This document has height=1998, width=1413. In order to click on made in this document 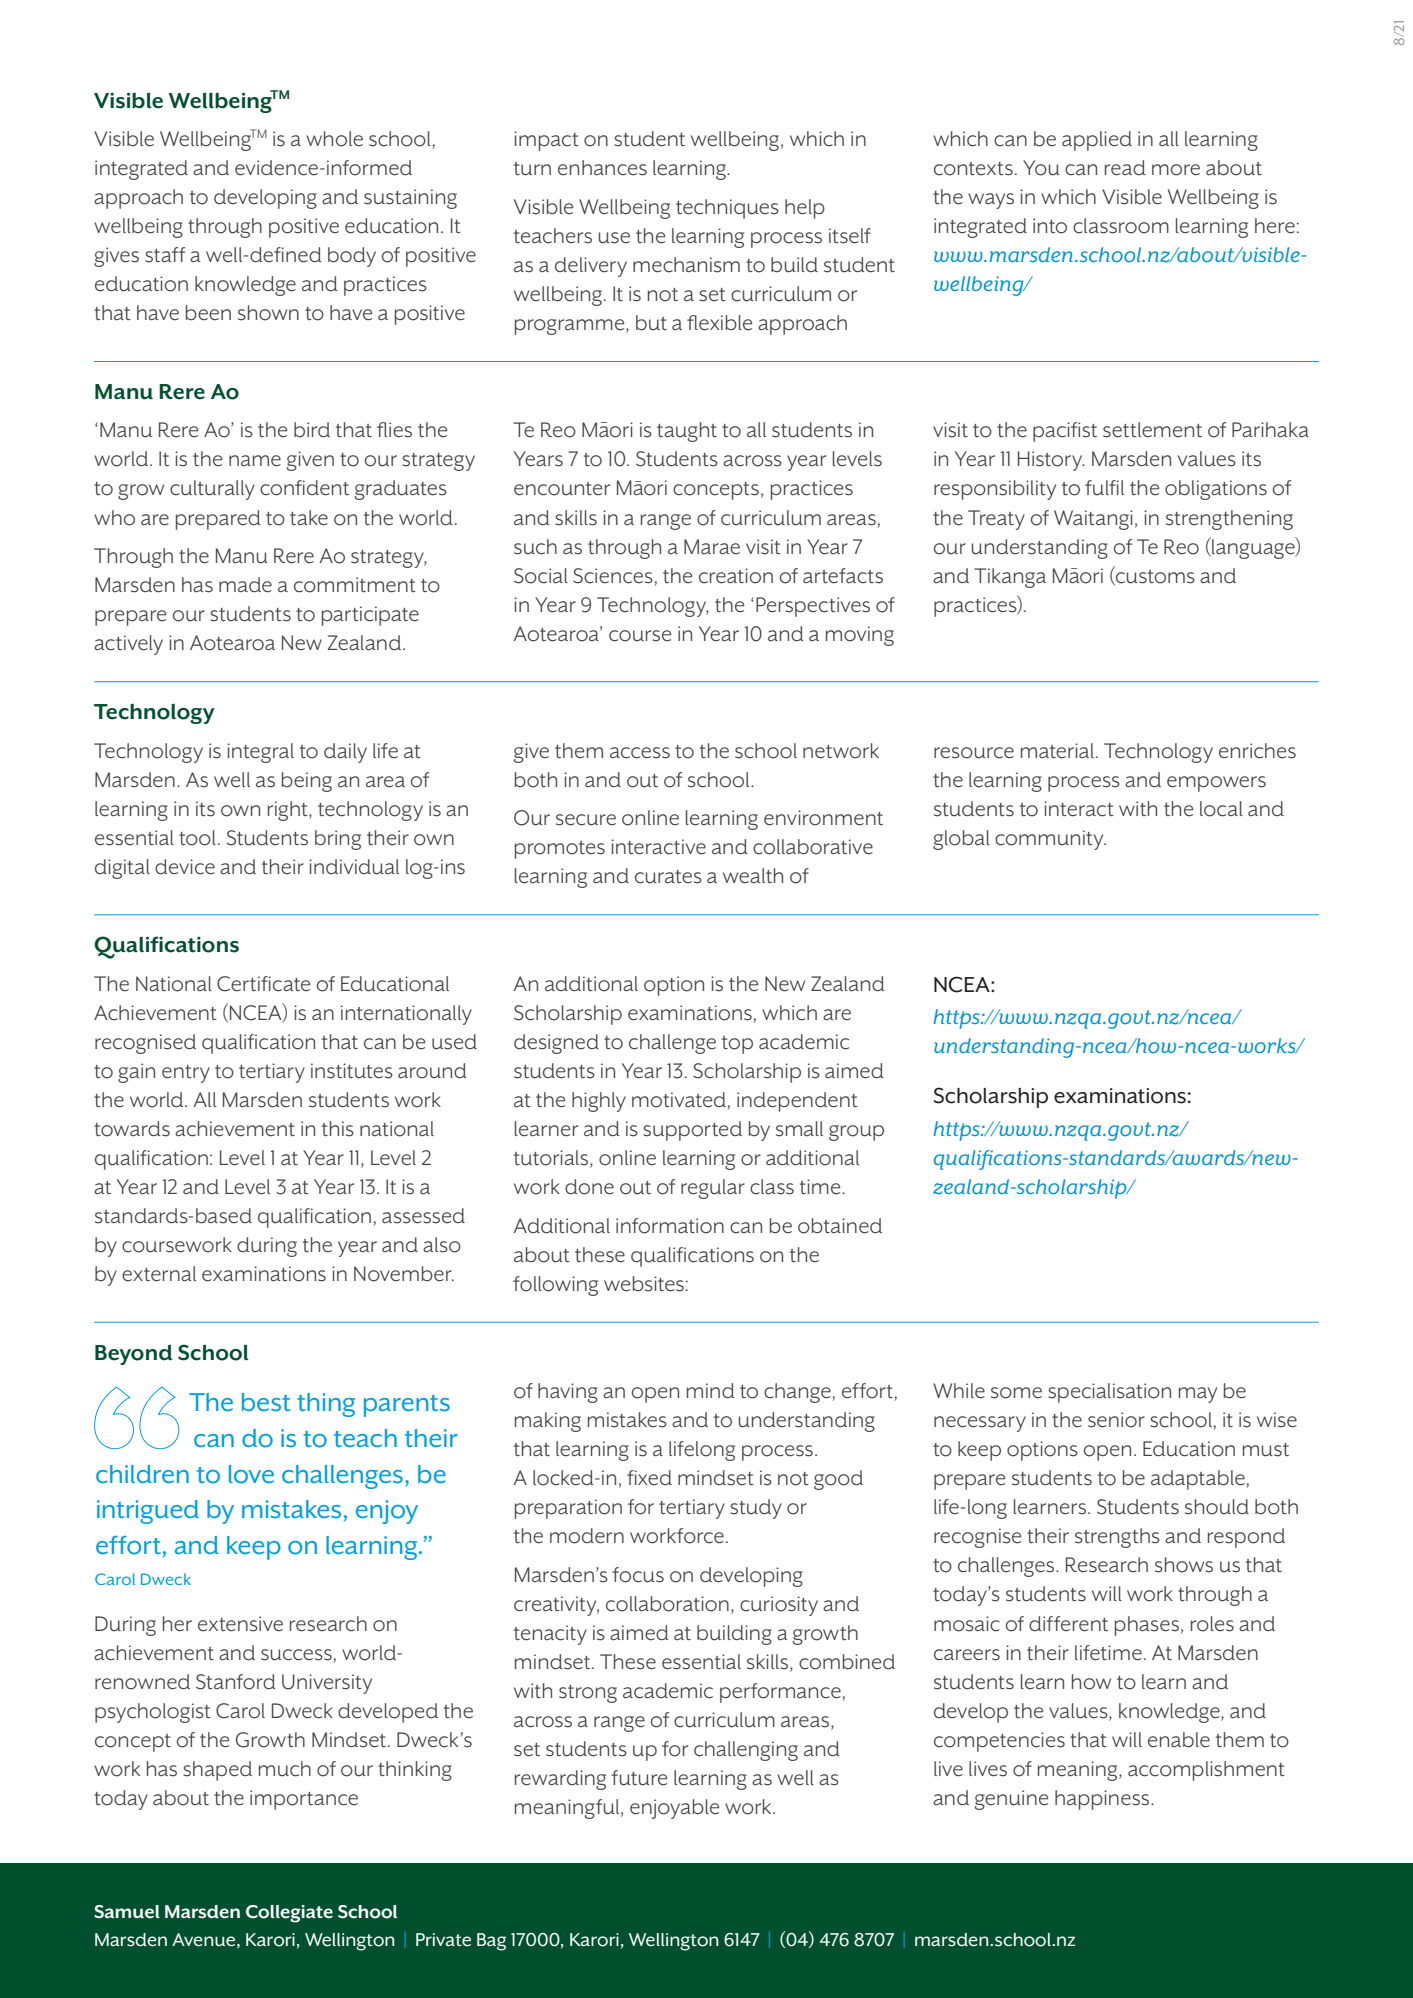, I will do `click(245, 585)`.
